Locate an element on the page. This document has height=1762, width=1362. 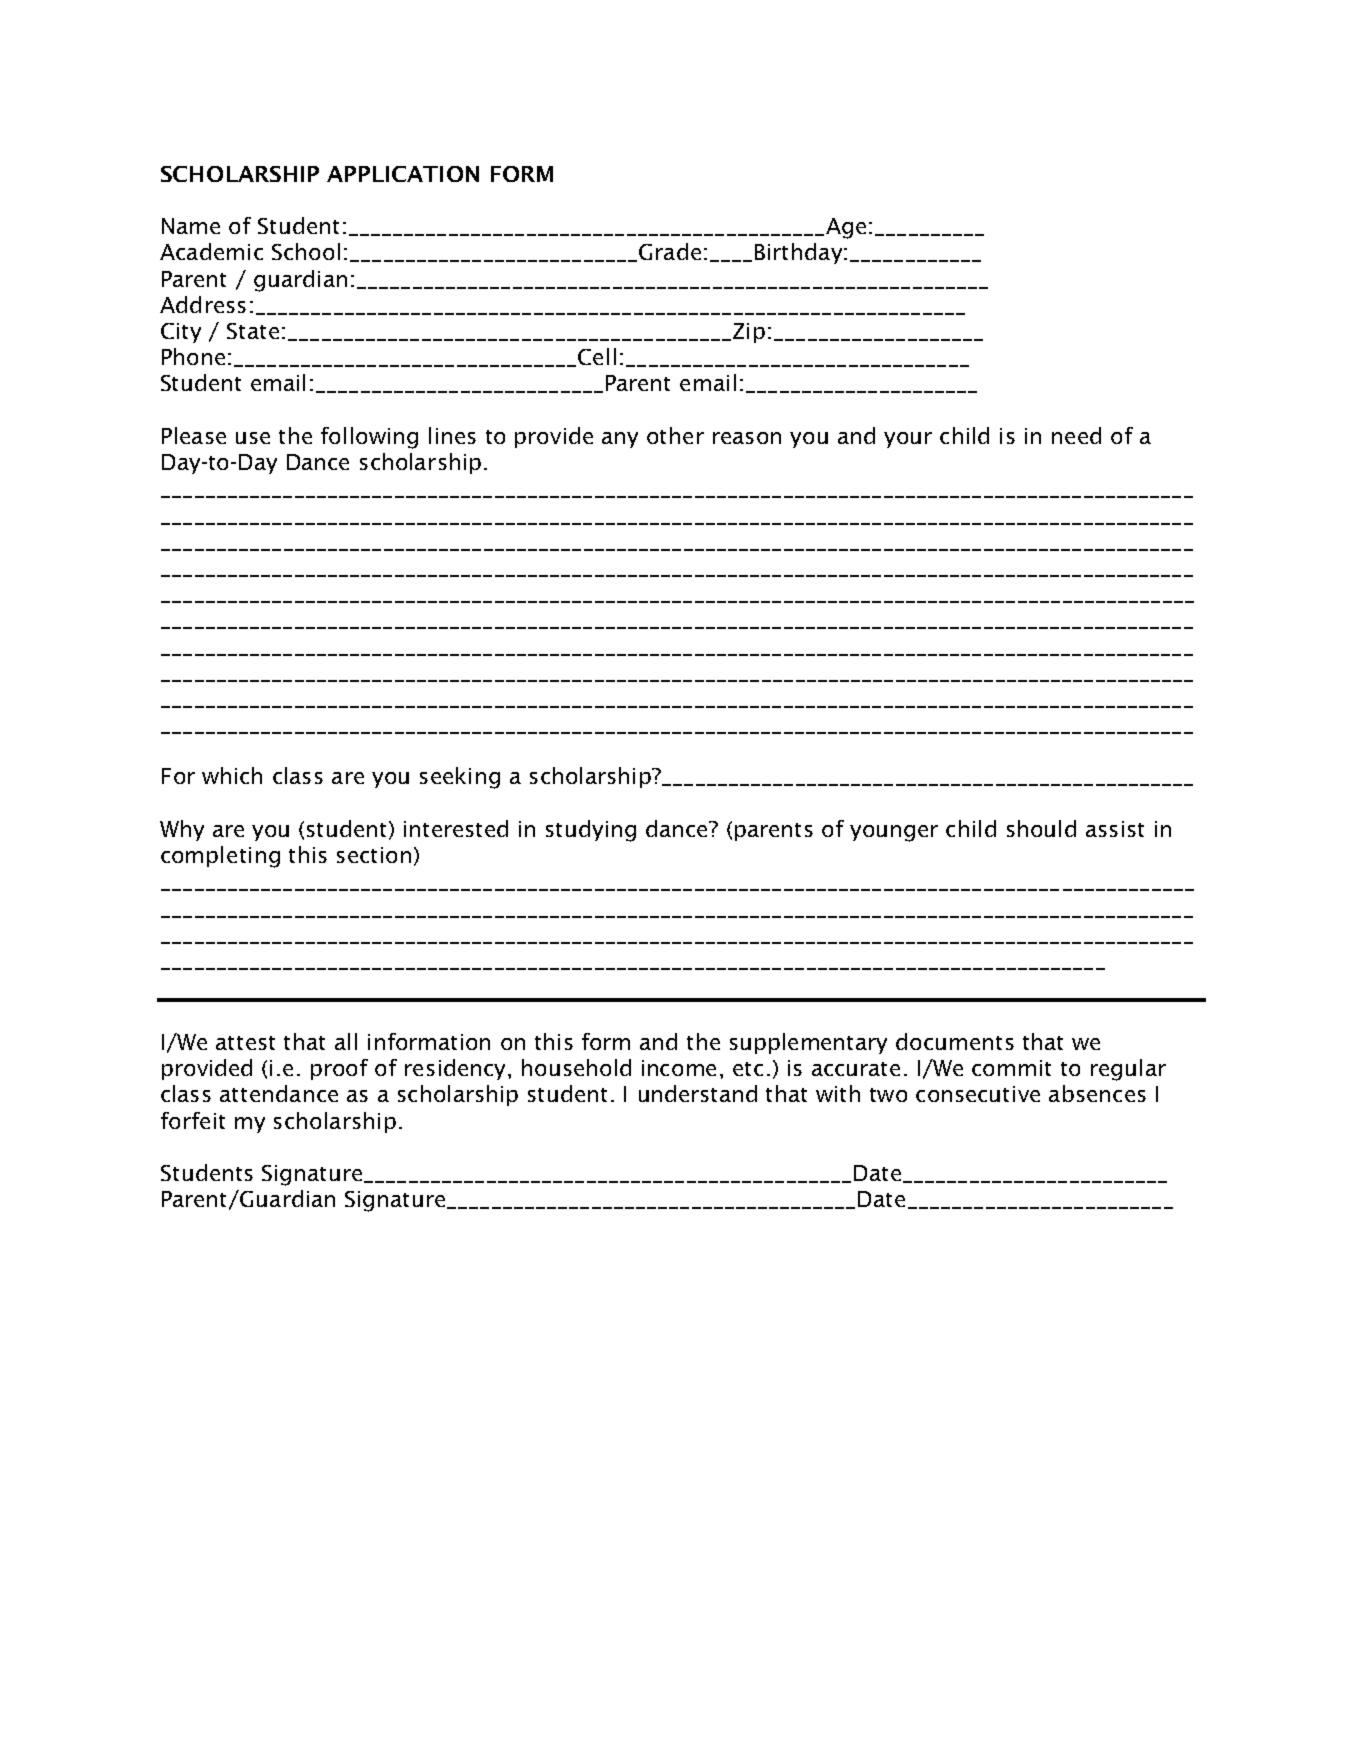
understand is located at coordinates (698, 1093).
